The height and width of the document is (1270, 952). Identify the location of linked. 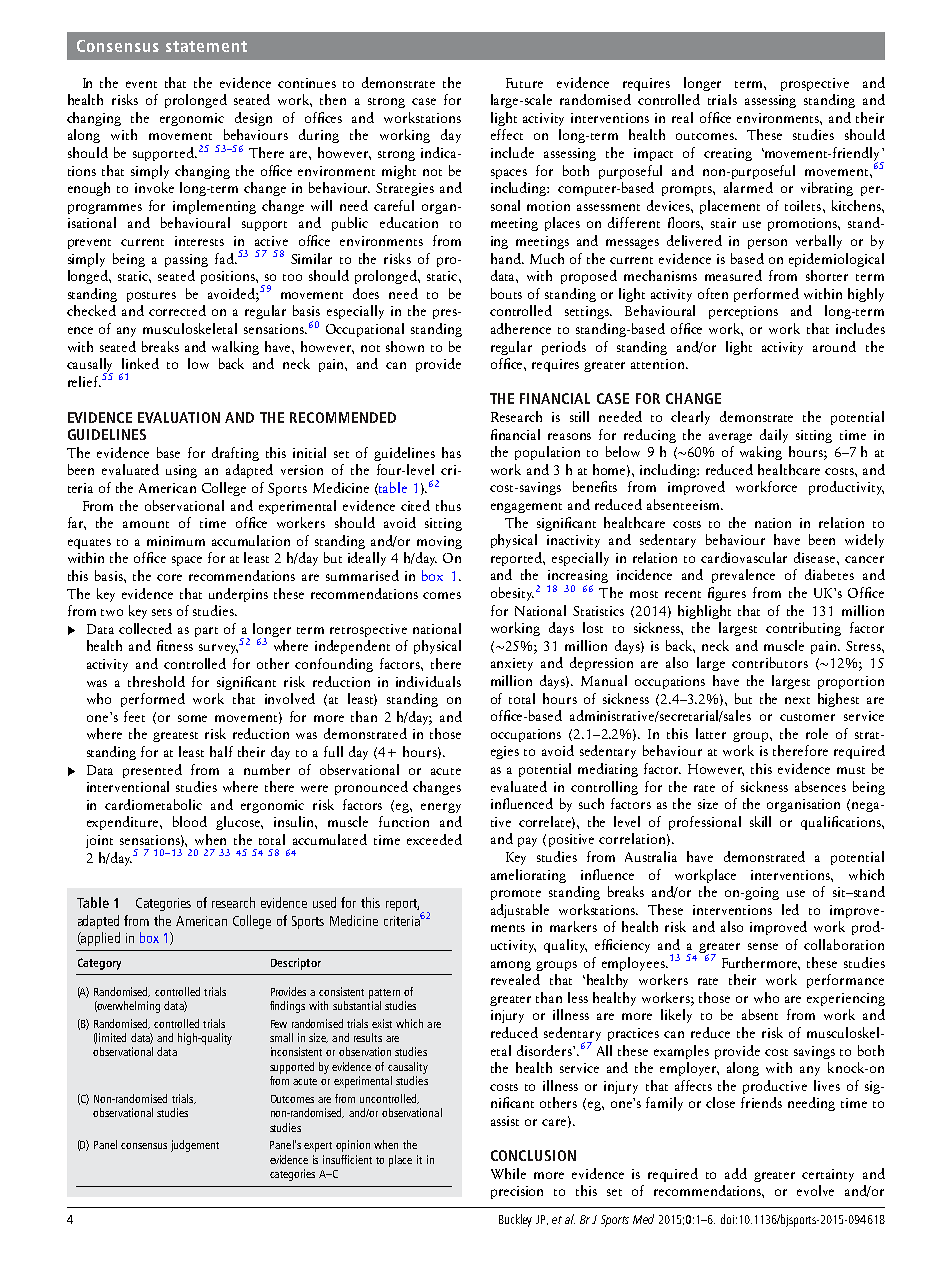
(140, 363).
